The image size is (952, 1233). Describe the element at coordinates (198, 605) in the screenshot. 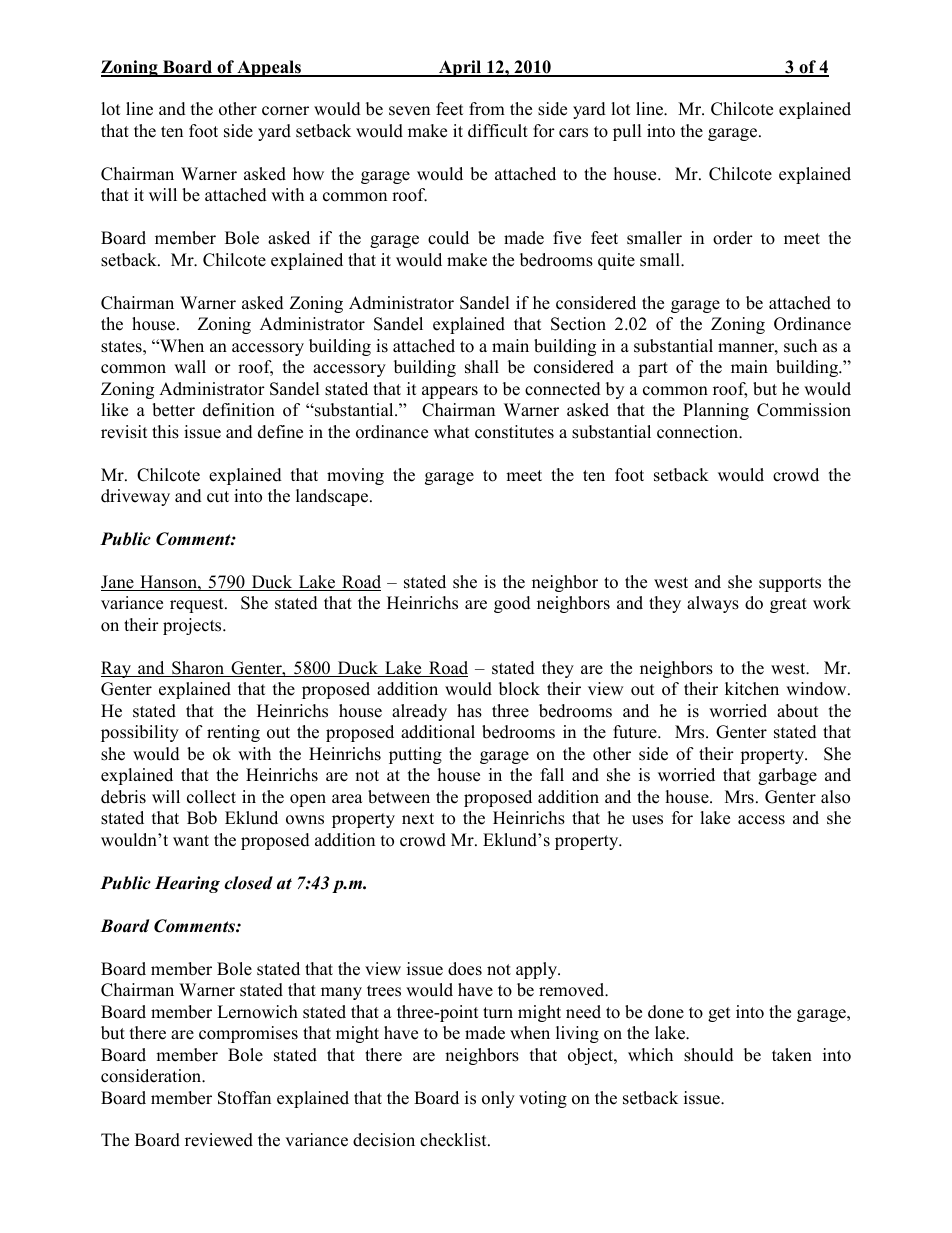

I see `request` at that location.
